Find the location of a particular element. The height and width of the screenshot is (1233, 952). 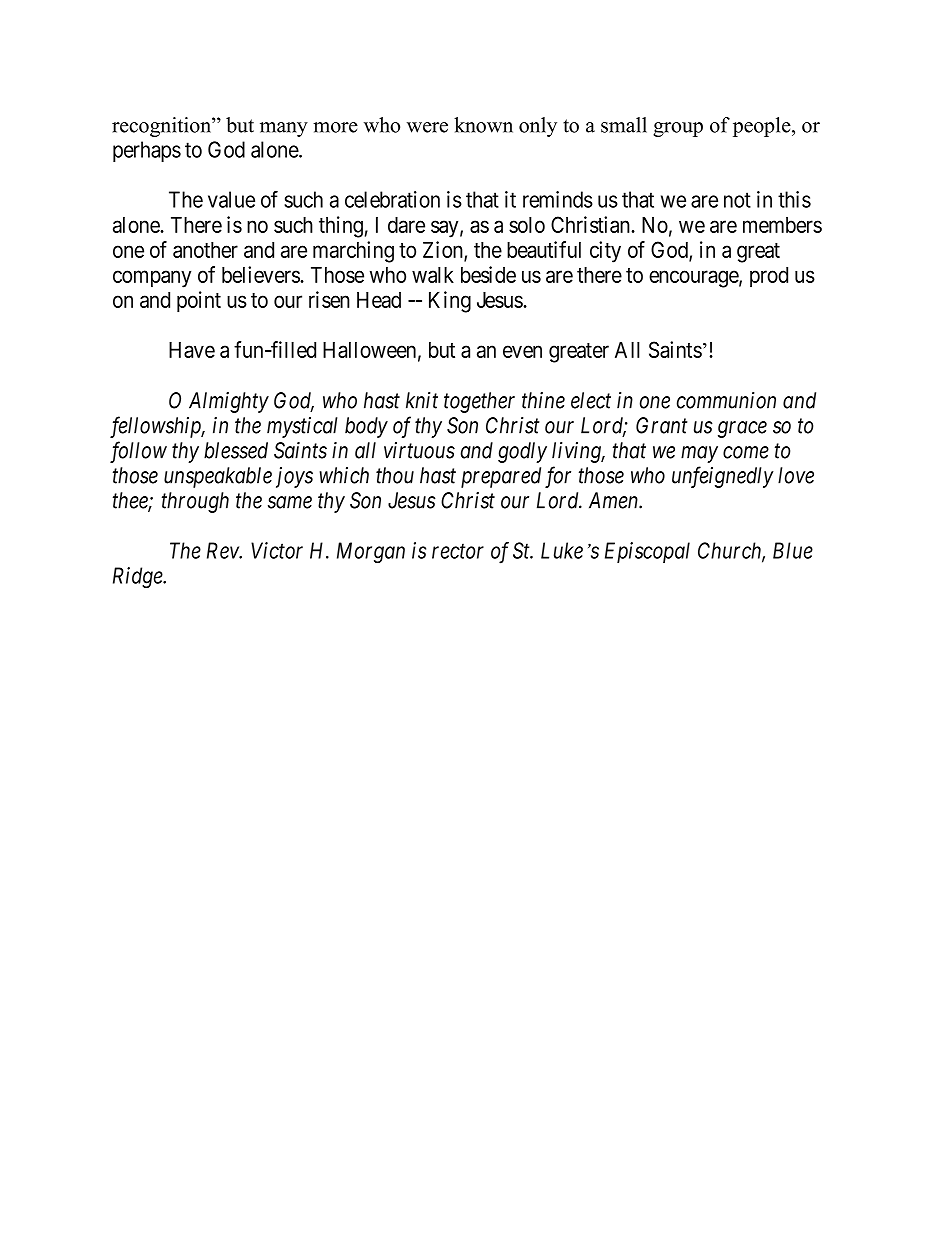

many is located at coordinates (284, 129).
